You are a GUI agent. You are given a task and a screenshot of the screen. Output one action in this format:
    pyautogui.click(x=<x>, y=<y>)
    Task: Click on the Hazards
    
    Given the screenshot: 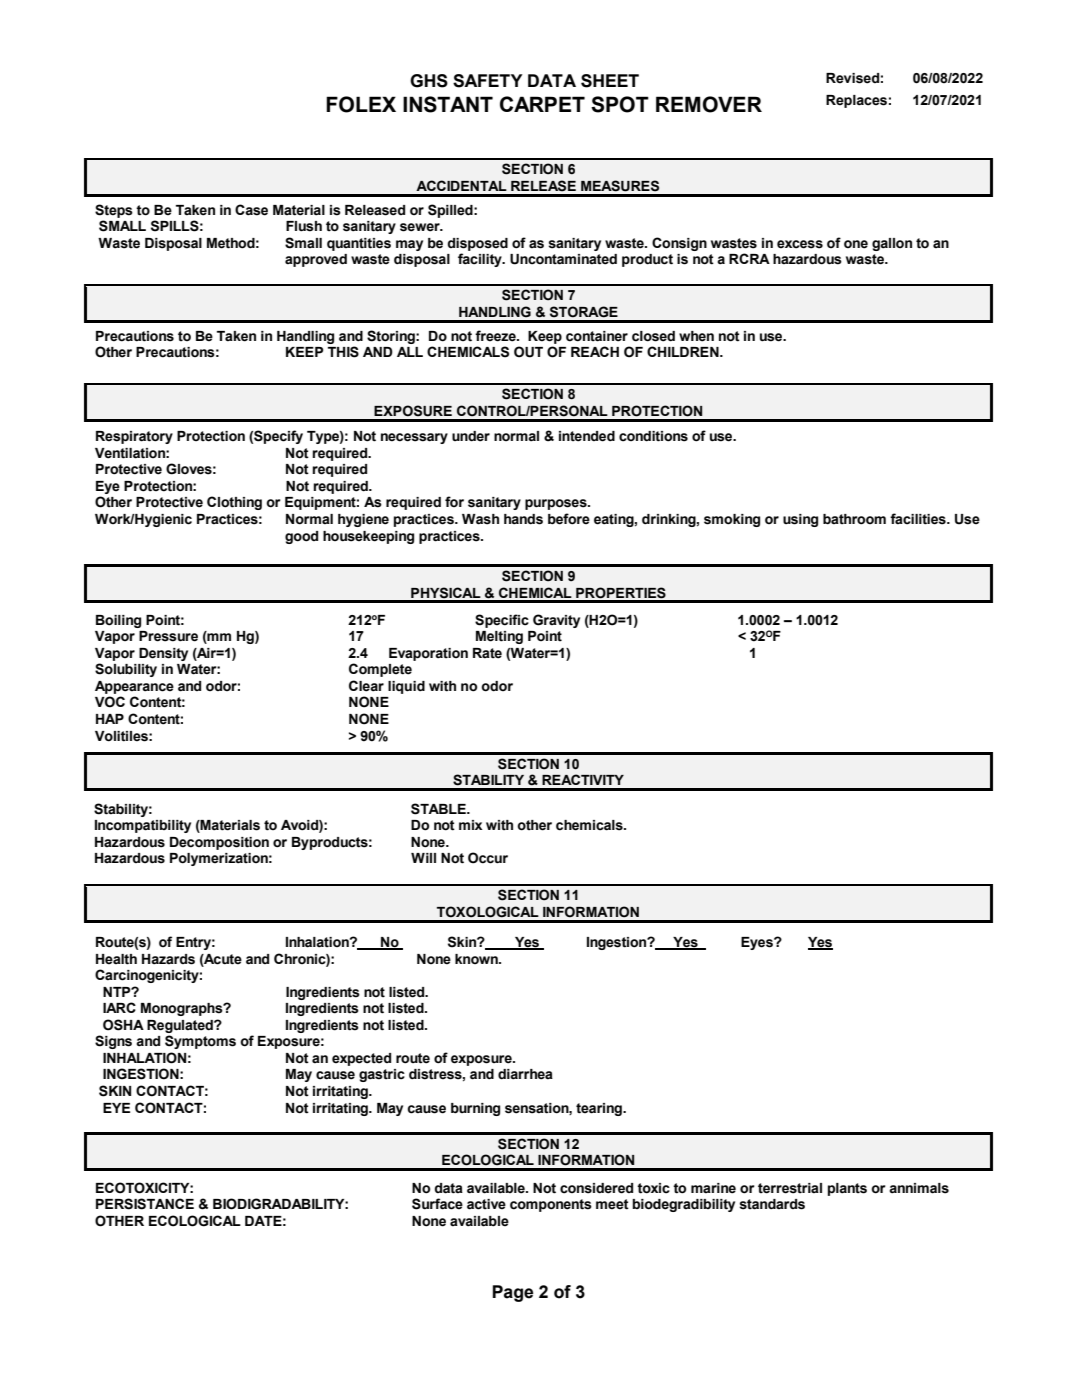 What is the action you would take?
    pyautogui.click(x=168, y=959)
